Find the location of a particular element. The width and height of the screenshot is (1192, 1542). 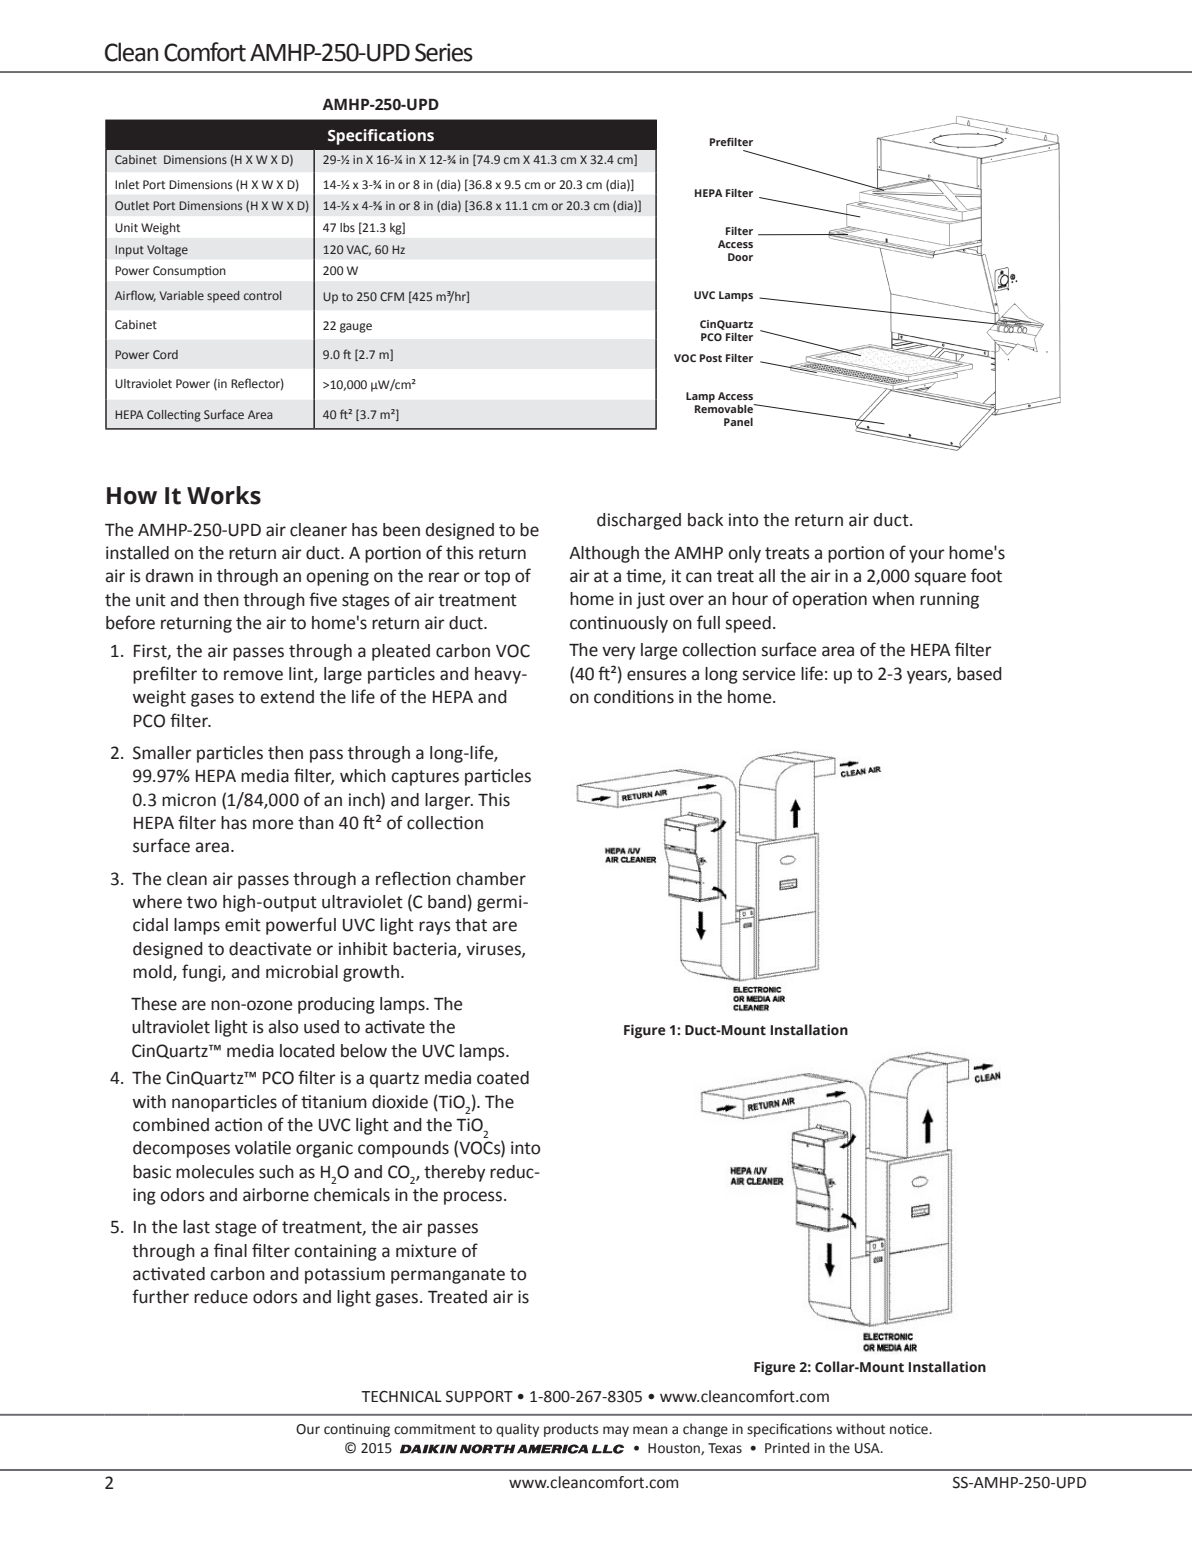

based is located at coordinates (979, 674).
